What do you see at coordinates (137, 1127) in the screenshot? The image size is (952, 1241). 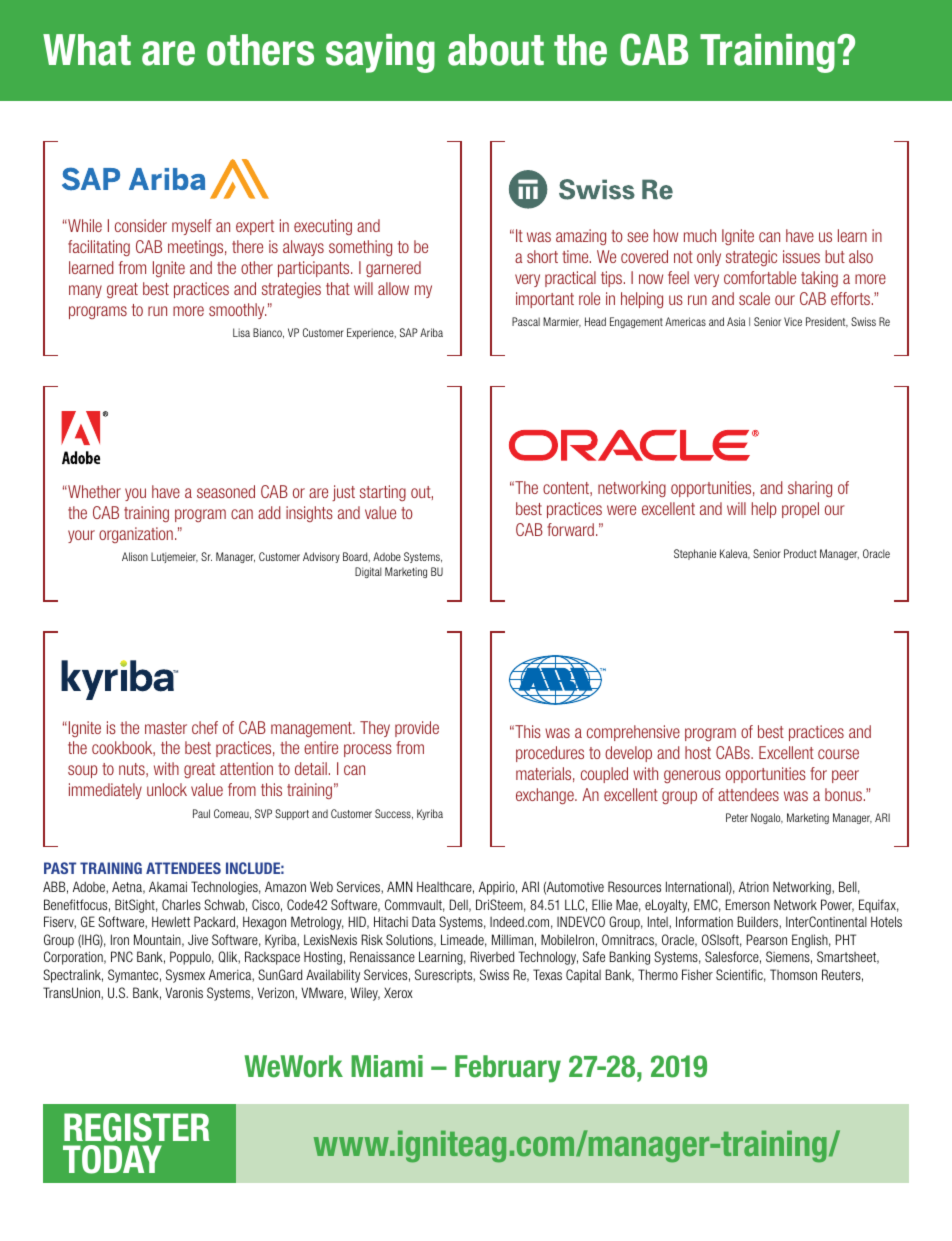 I see `REGISTER` at bounding box center [137, 1127].
